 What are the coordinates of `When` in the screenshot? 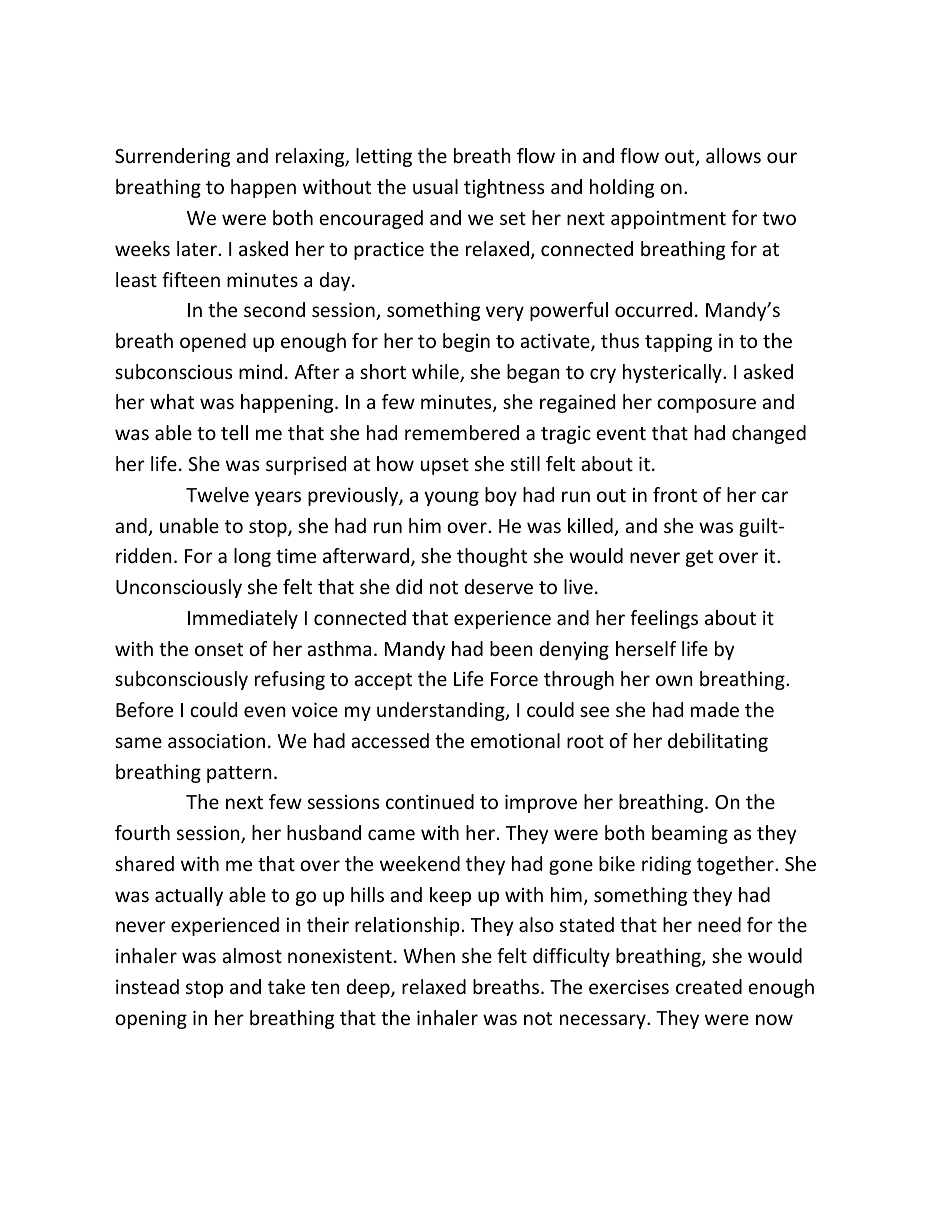 It's located at (429, 955).
